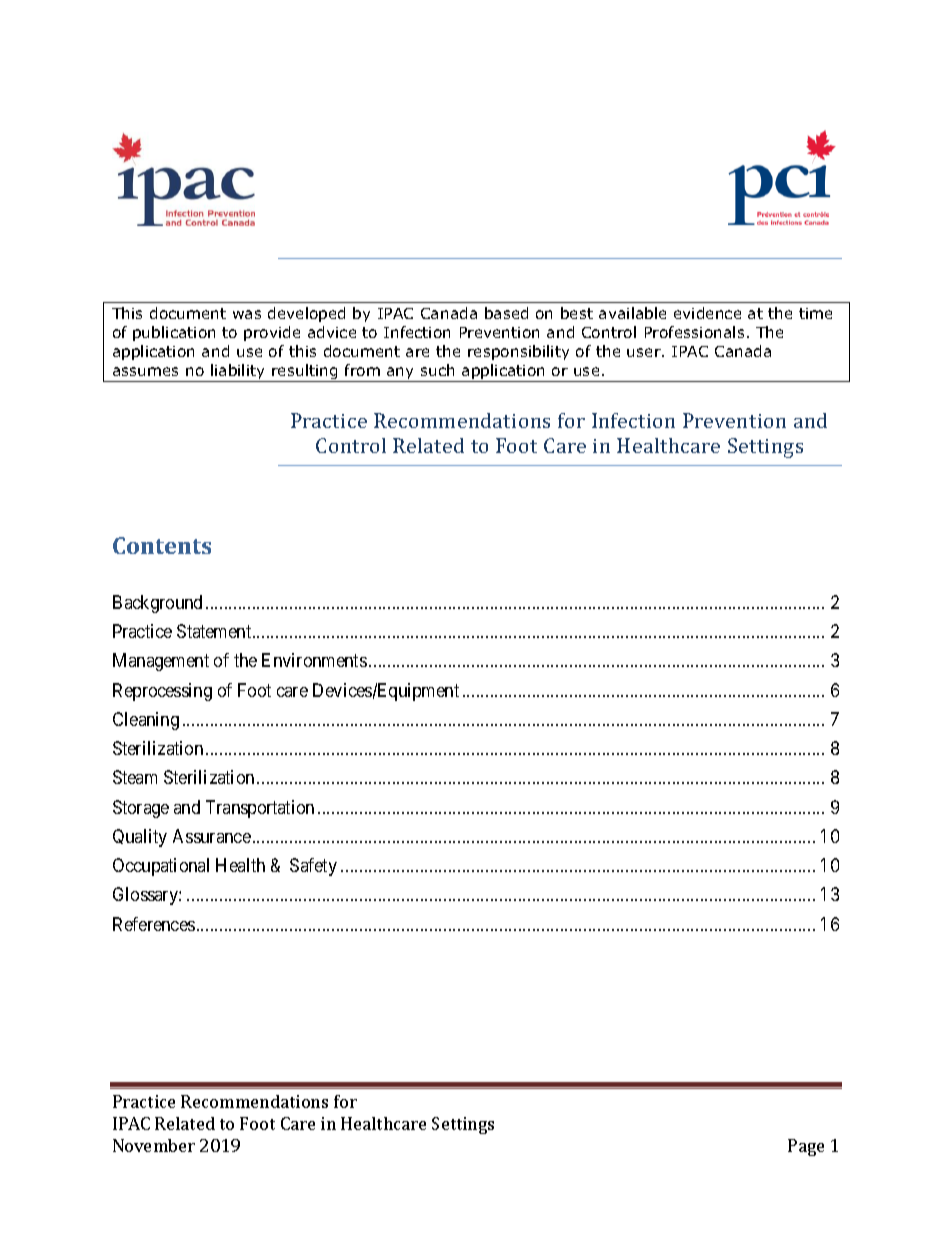 This image has height=1233, width=952. What do you see at coordinates (146, 721) in the image?
I see `Cleaning` at bounding box center [146, 721].
